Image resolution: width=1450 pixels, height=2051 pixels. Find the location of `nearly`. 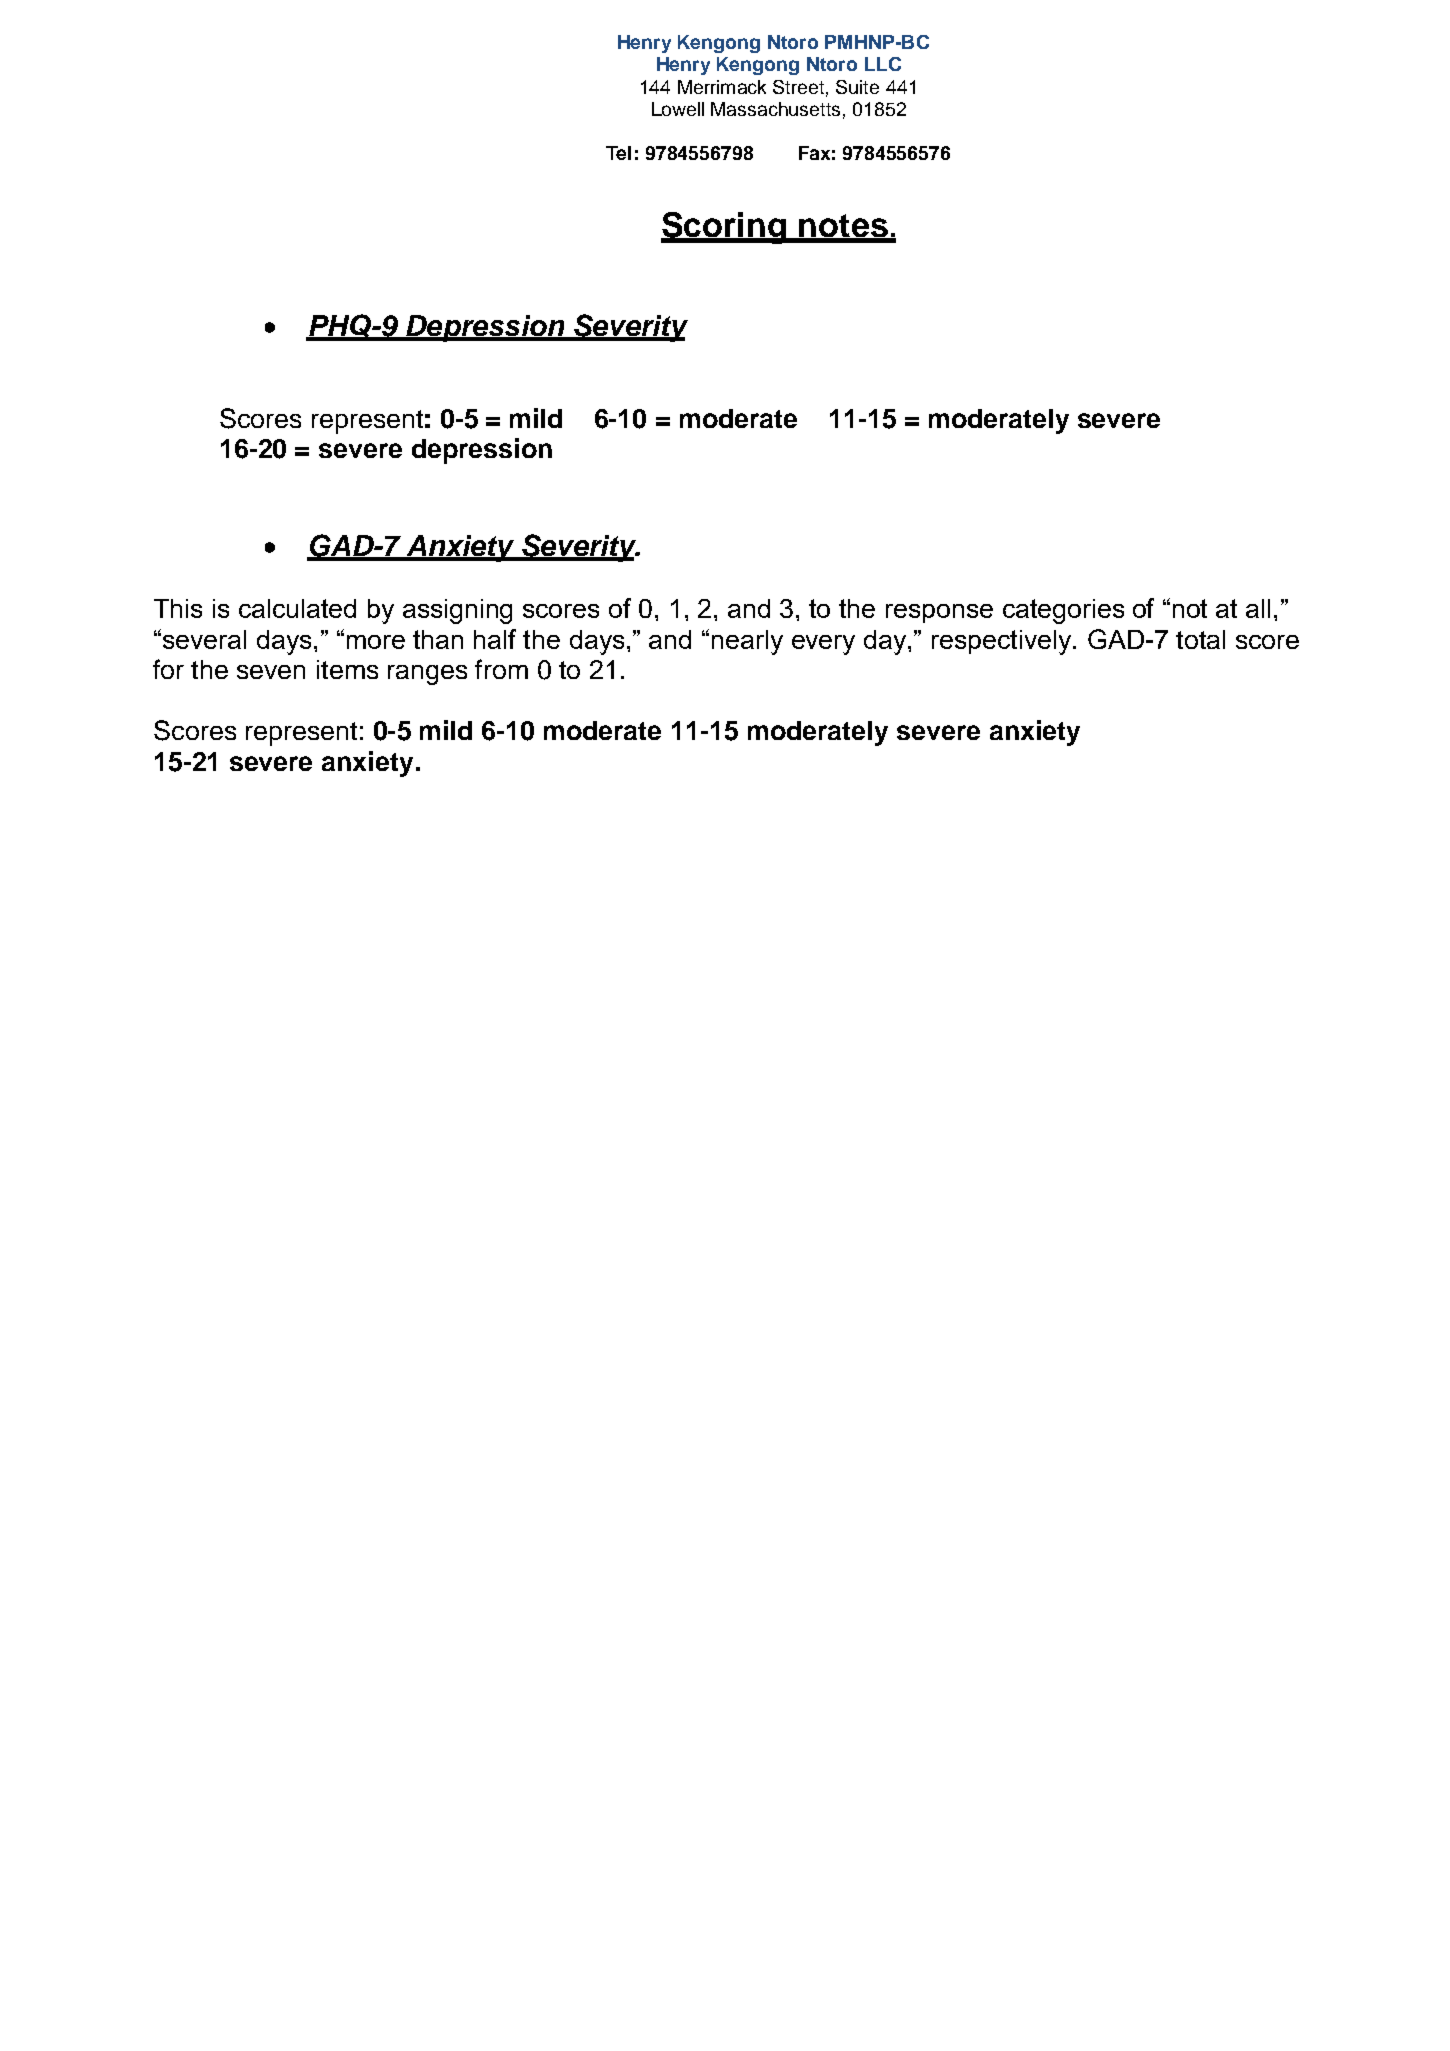

nearly is located at coordinates (747, 642).
